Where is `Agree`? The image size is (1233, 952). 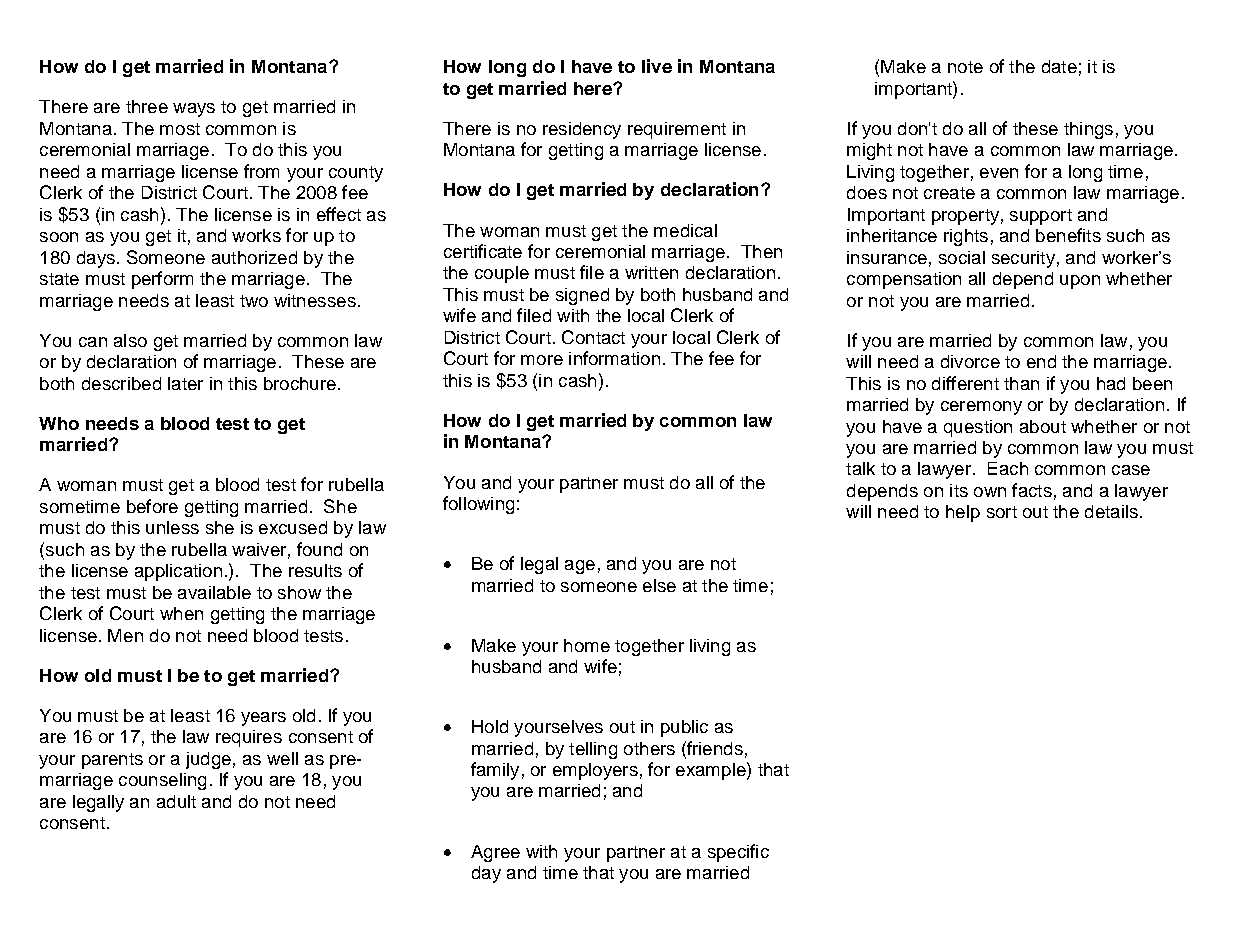 Agree is located at coordinates (495, 853).
